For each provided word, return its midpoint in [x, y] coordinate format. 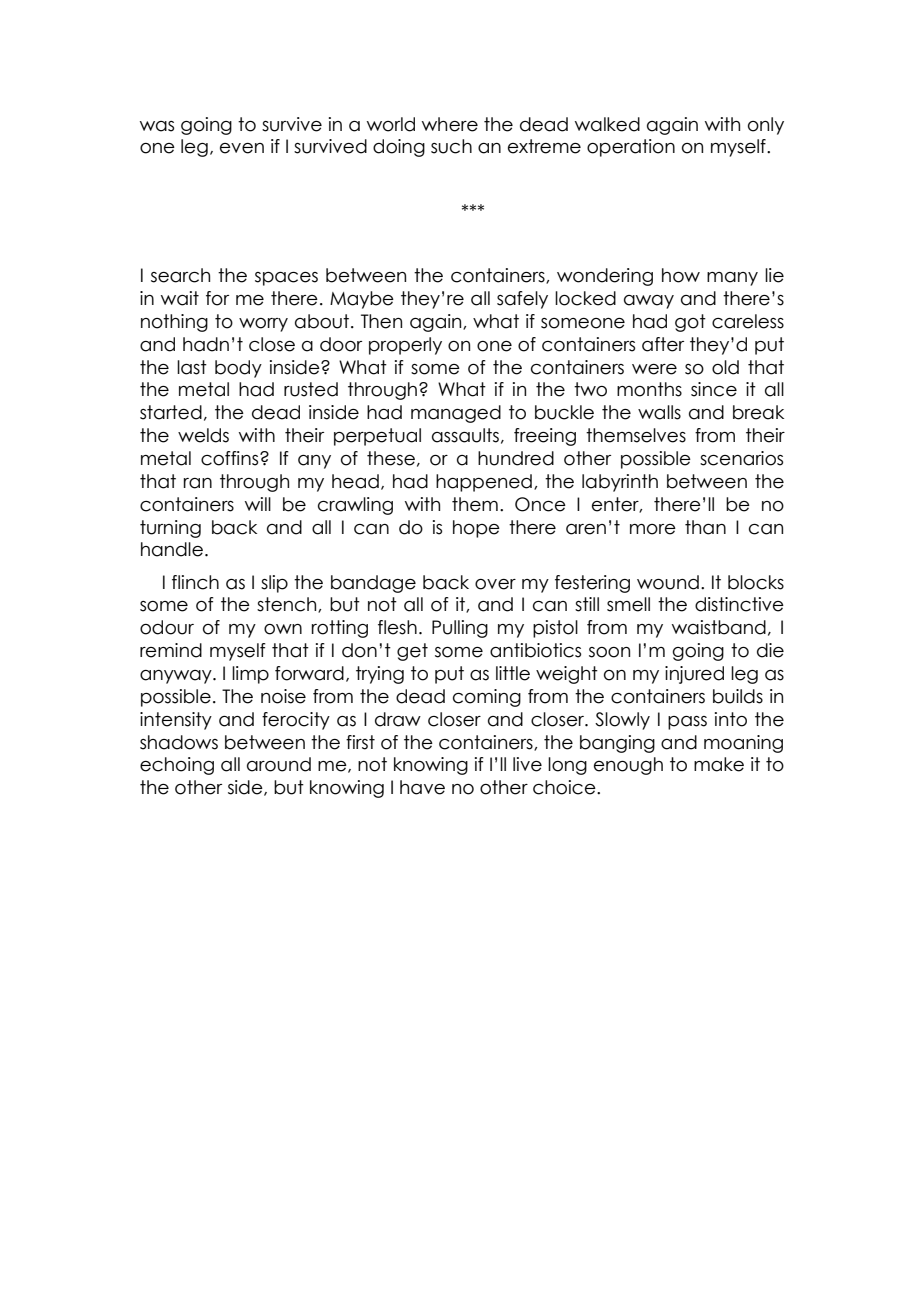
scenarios [741, 458]
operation [631, 148]
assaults [465, 435]
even [242, 148]
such [451, 146]
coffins [231, 458]
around [279, 764]
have [422, 787]
